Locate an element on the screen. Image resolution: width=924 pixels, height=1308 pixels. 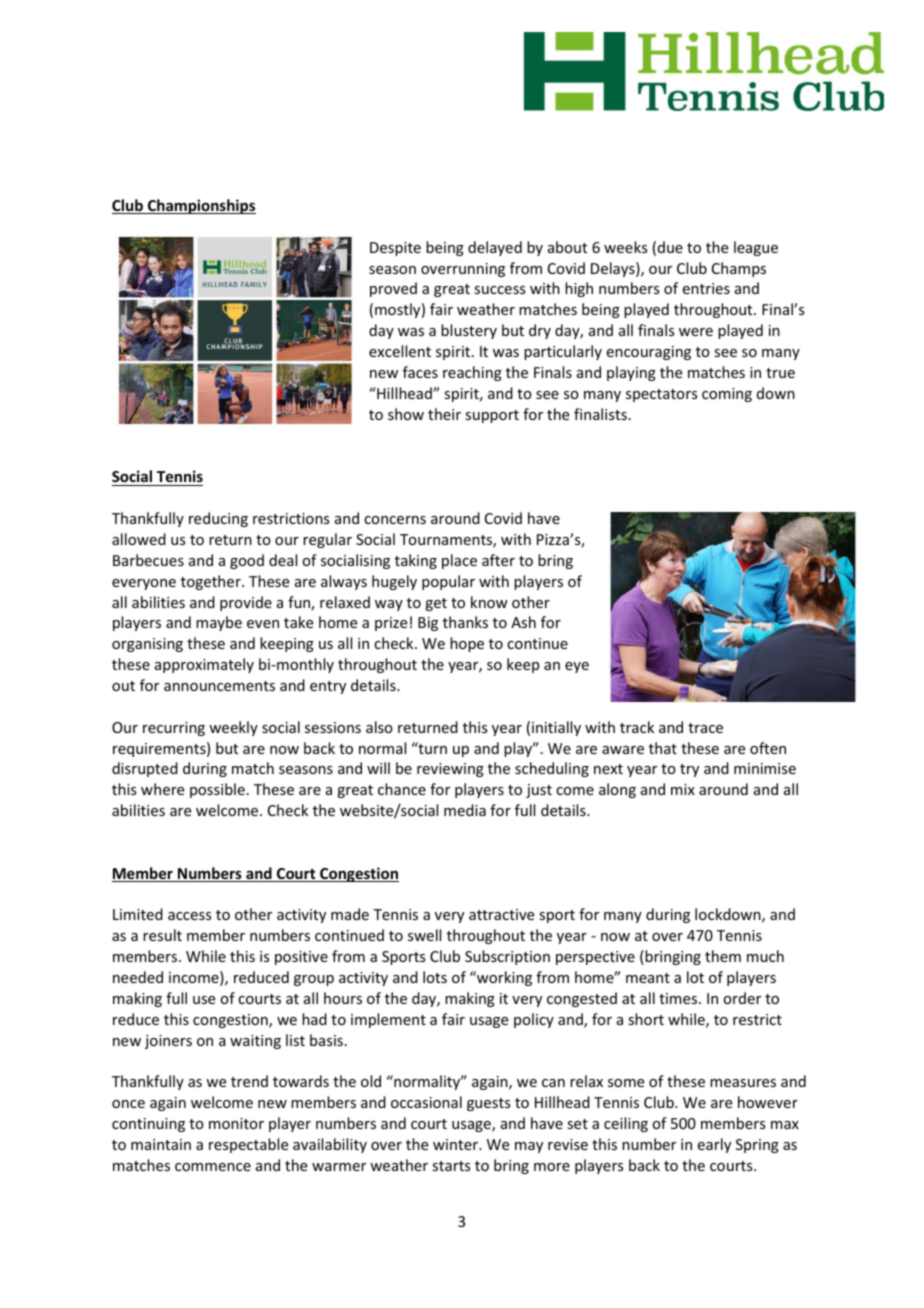
winter is located at coordinates (457, 1144).
